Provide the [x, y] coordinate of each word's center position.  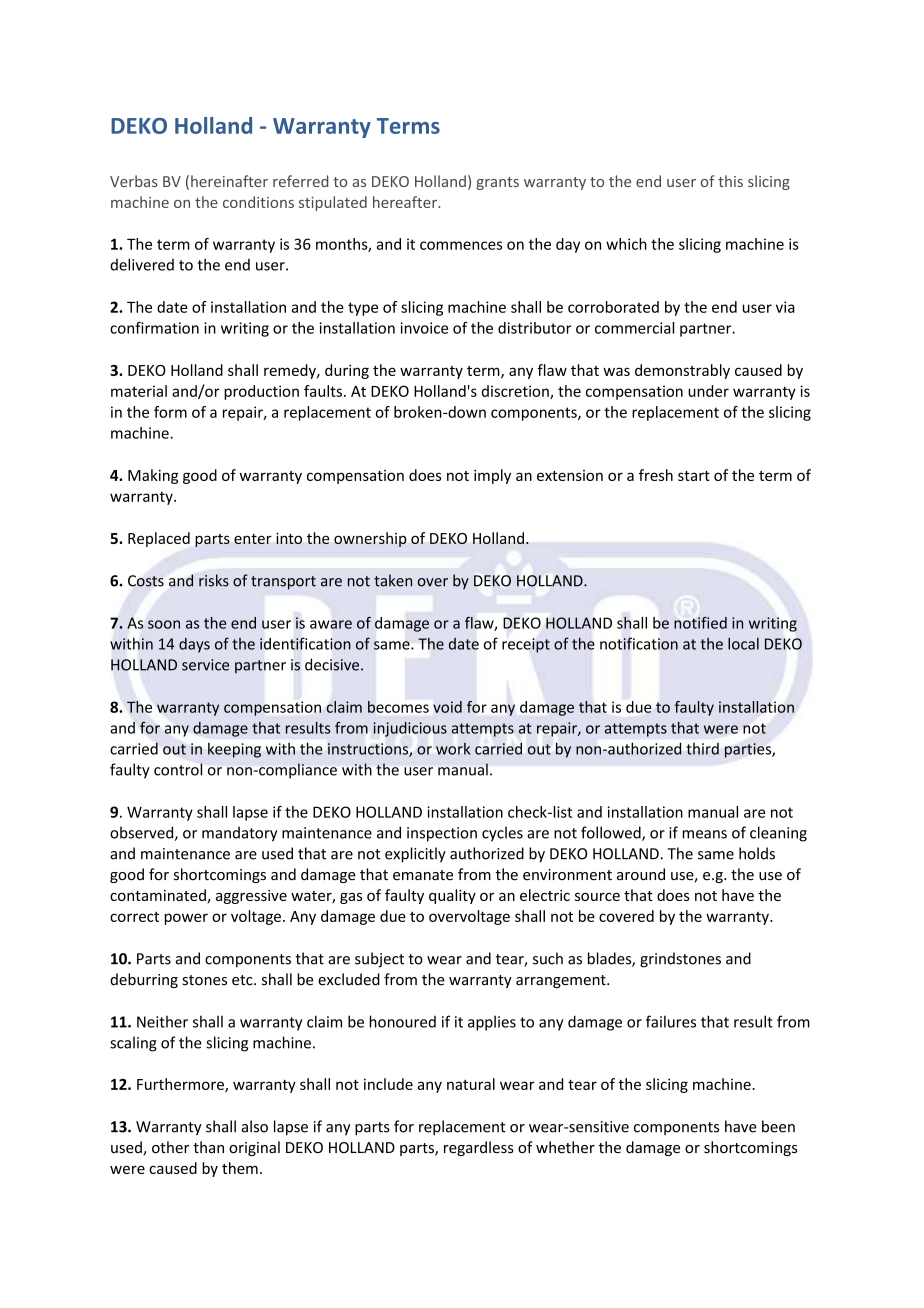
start [694, 476]
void [447, 707]
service [205, 665]
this [730, 181]
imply [492, 476]
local [743, 643]
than [208, 1147]
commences [461, 245]
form [170, 412]
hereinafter [229, 181]
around [641, 874]
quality [452, 896]
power [186, 919]
